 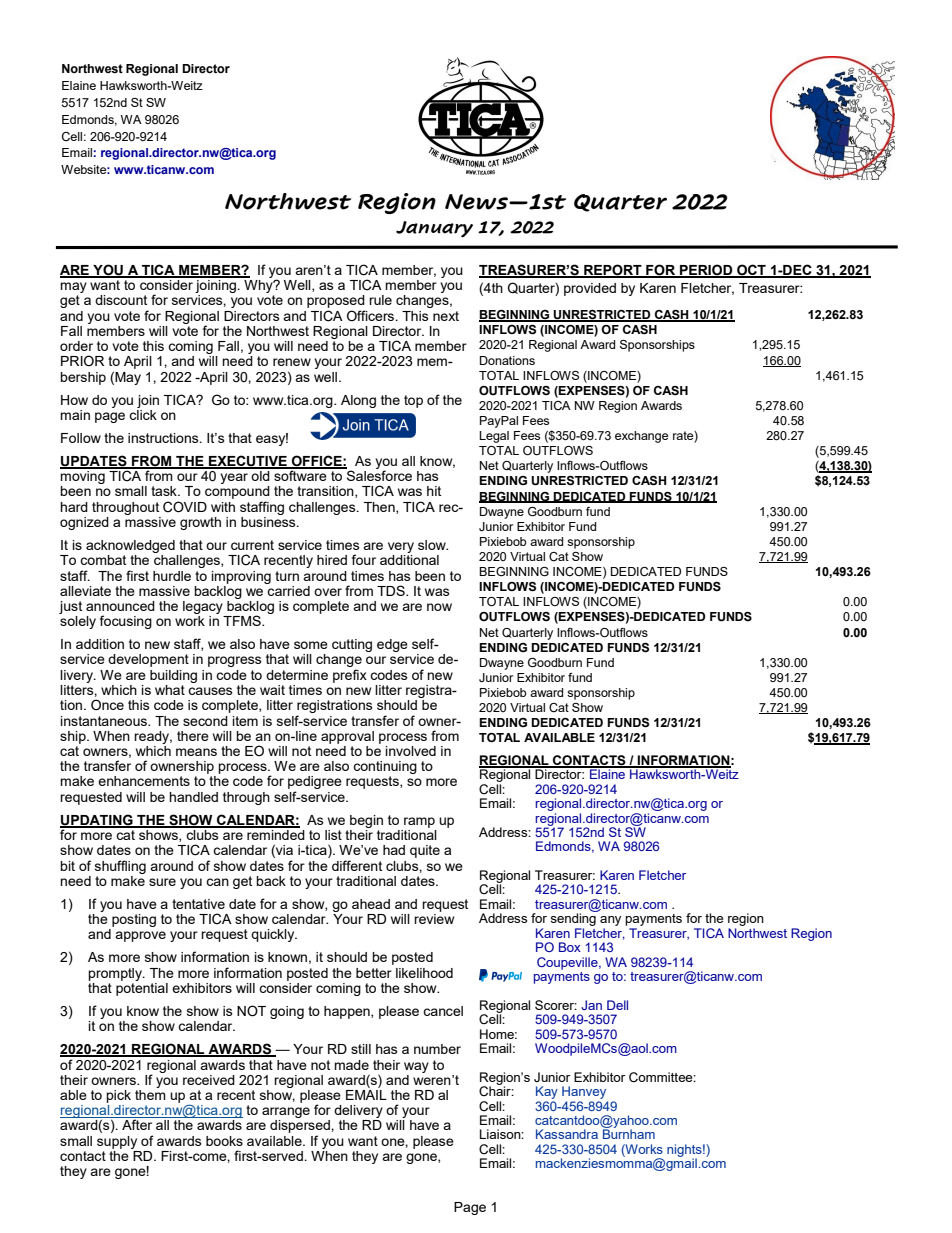 What do you see at coordinates (434, 229) in the page?
I see `January` at bounding box center [434, 229].
